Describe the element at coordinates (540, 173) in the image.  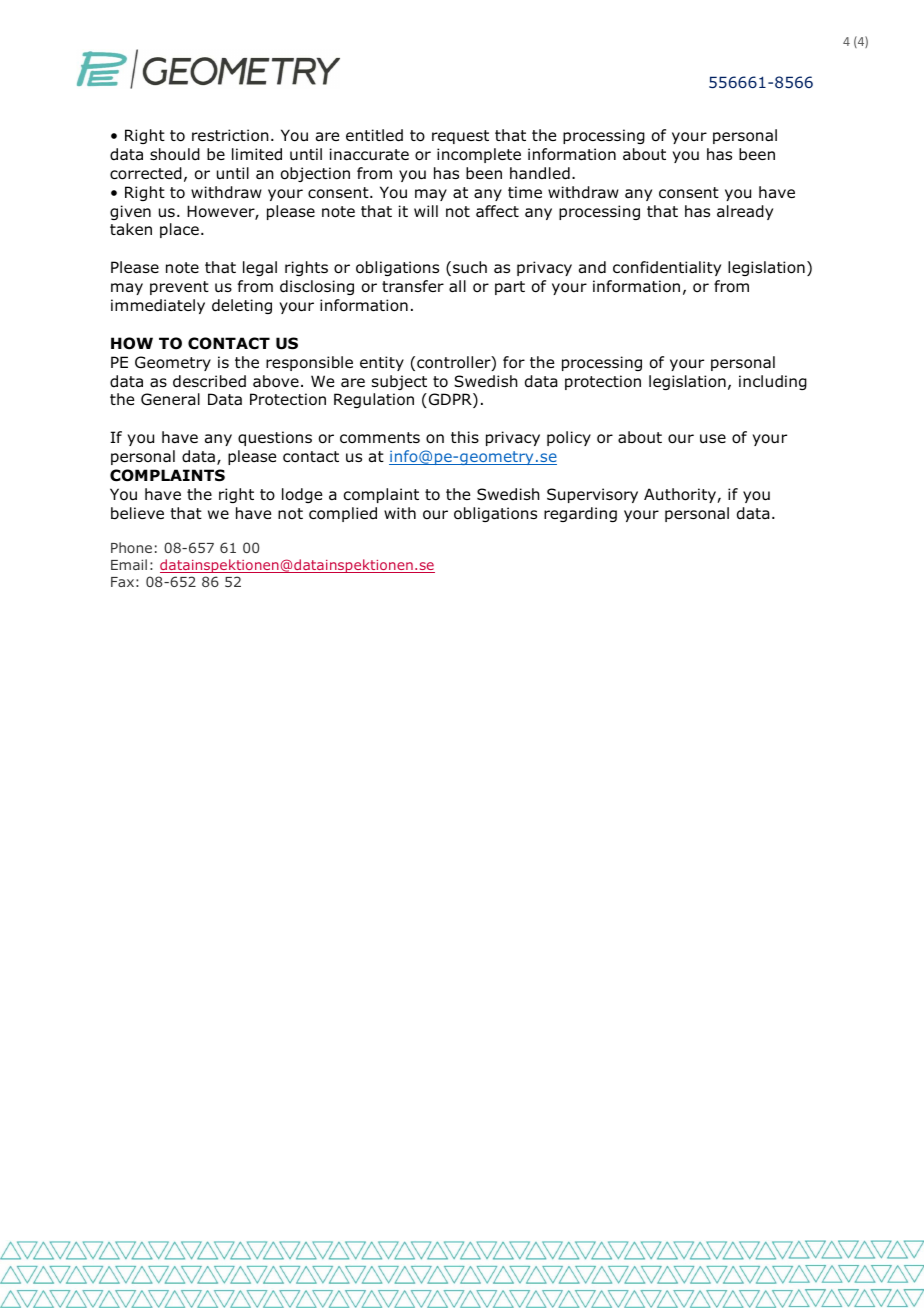
I see `handled` at that location.
